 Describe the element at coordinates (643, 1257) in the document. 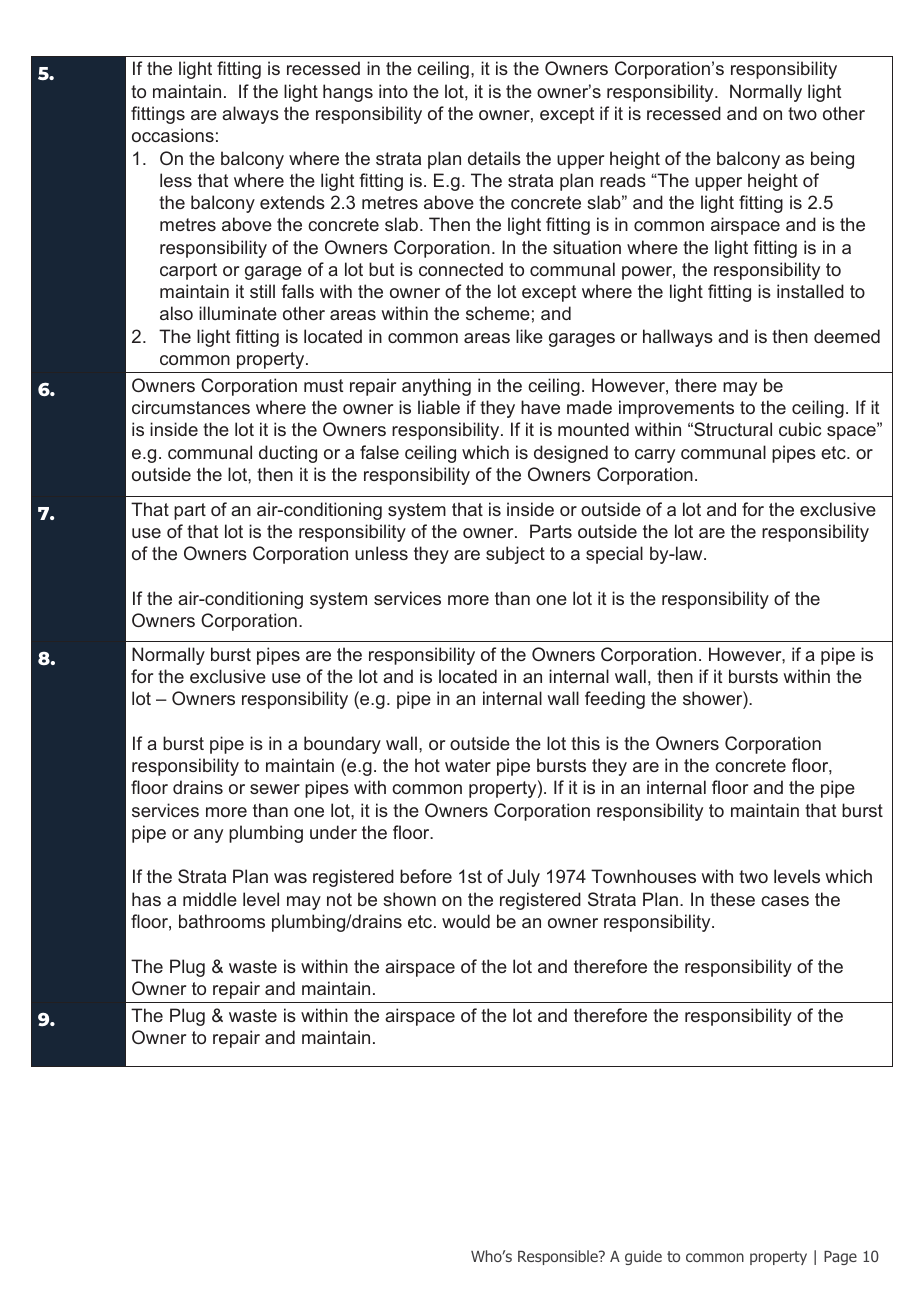

I see `guide` at that location.
